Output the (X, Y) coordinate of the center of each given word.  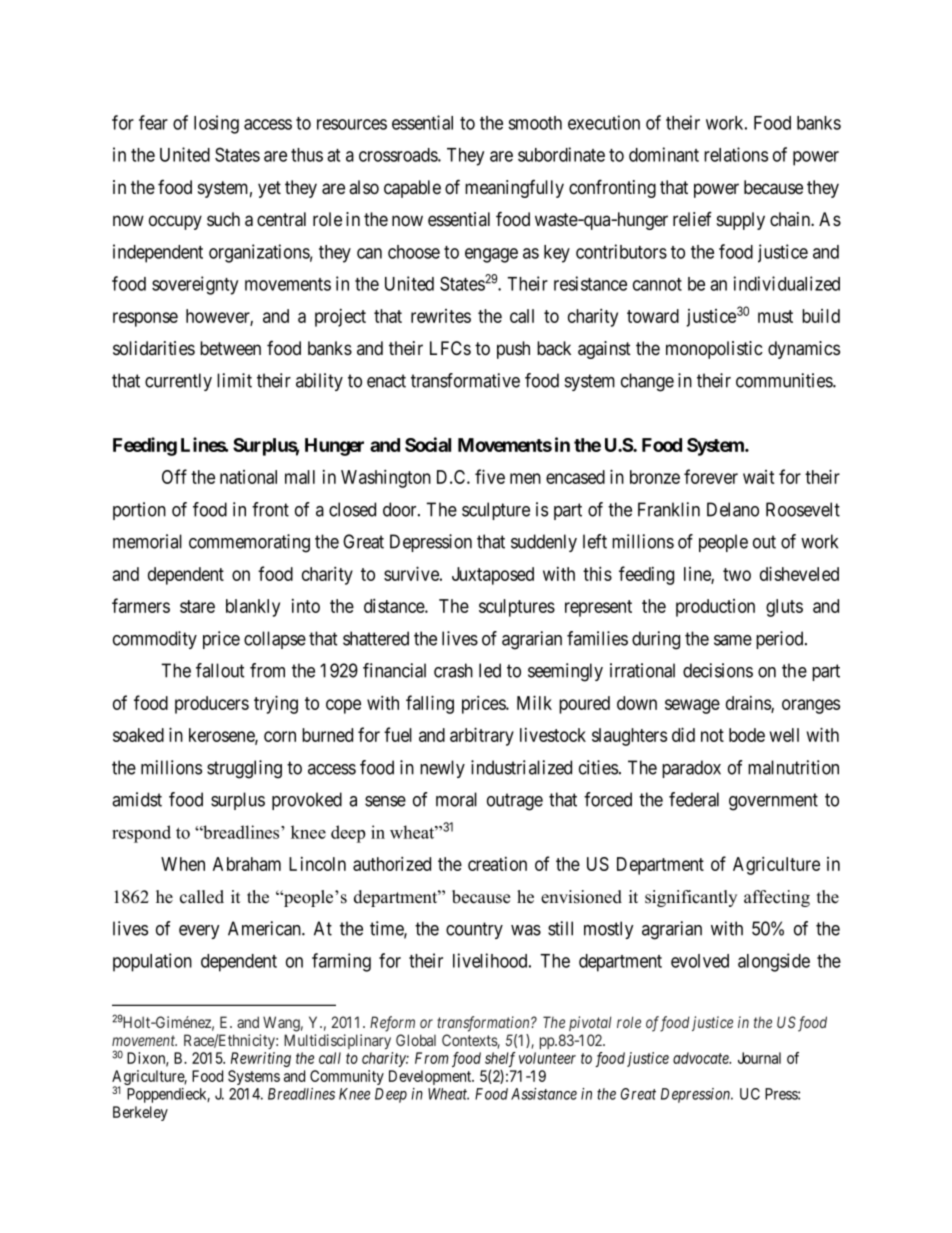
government (773, 802)
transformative (465, 380)
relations (736, 154)
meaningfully (514, 188)
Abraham (247, 864)
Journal (759, 1058)
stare (197, 606)
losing (216, 124)
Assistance (544, 1094)
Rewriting (261, 1059)
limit (234, 380)
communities (785, 380)
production (715, 608)
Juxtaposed (493, 576)
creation (497, 864)
